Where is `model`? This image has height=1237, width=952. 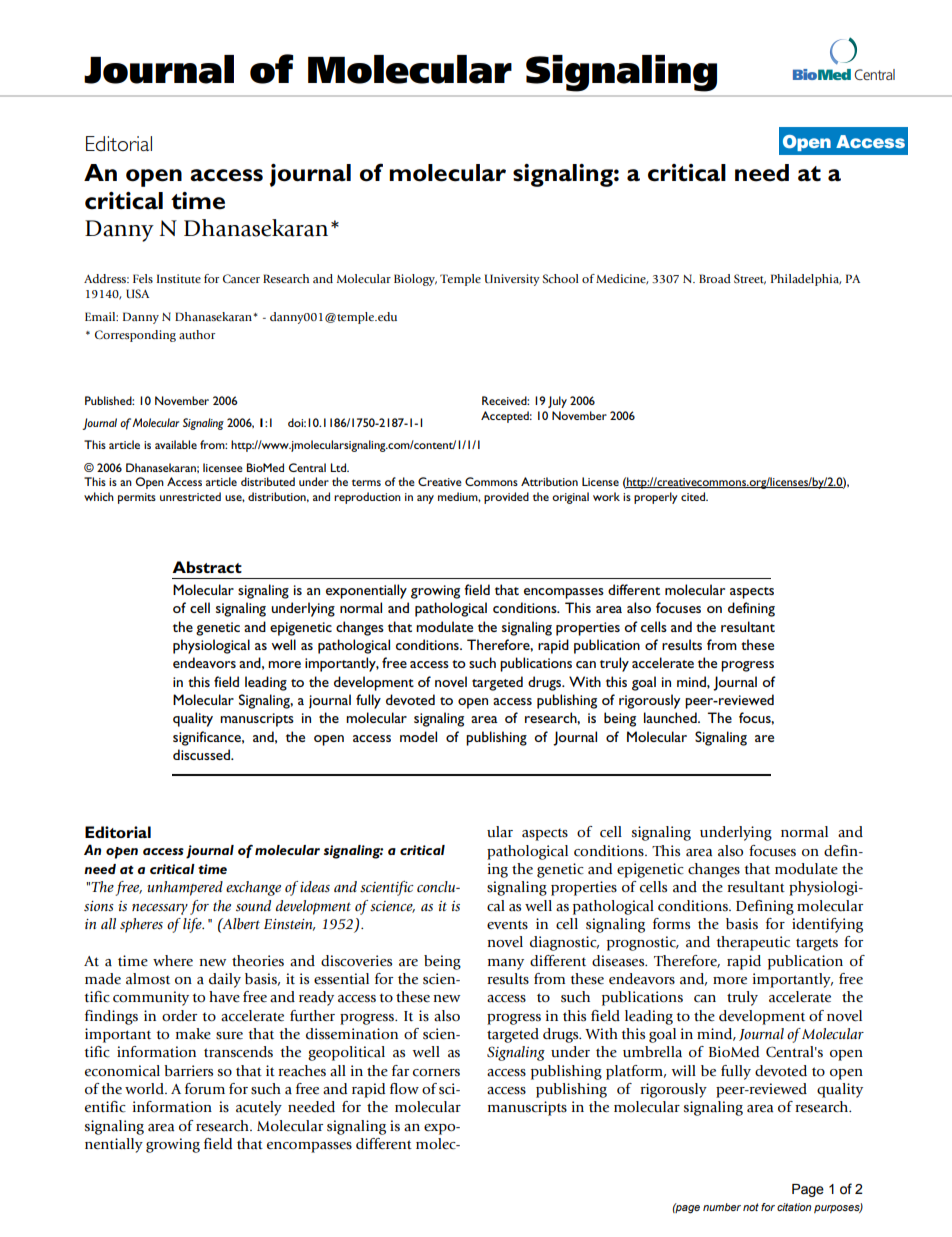
model is located at coordinates (418, 736).
